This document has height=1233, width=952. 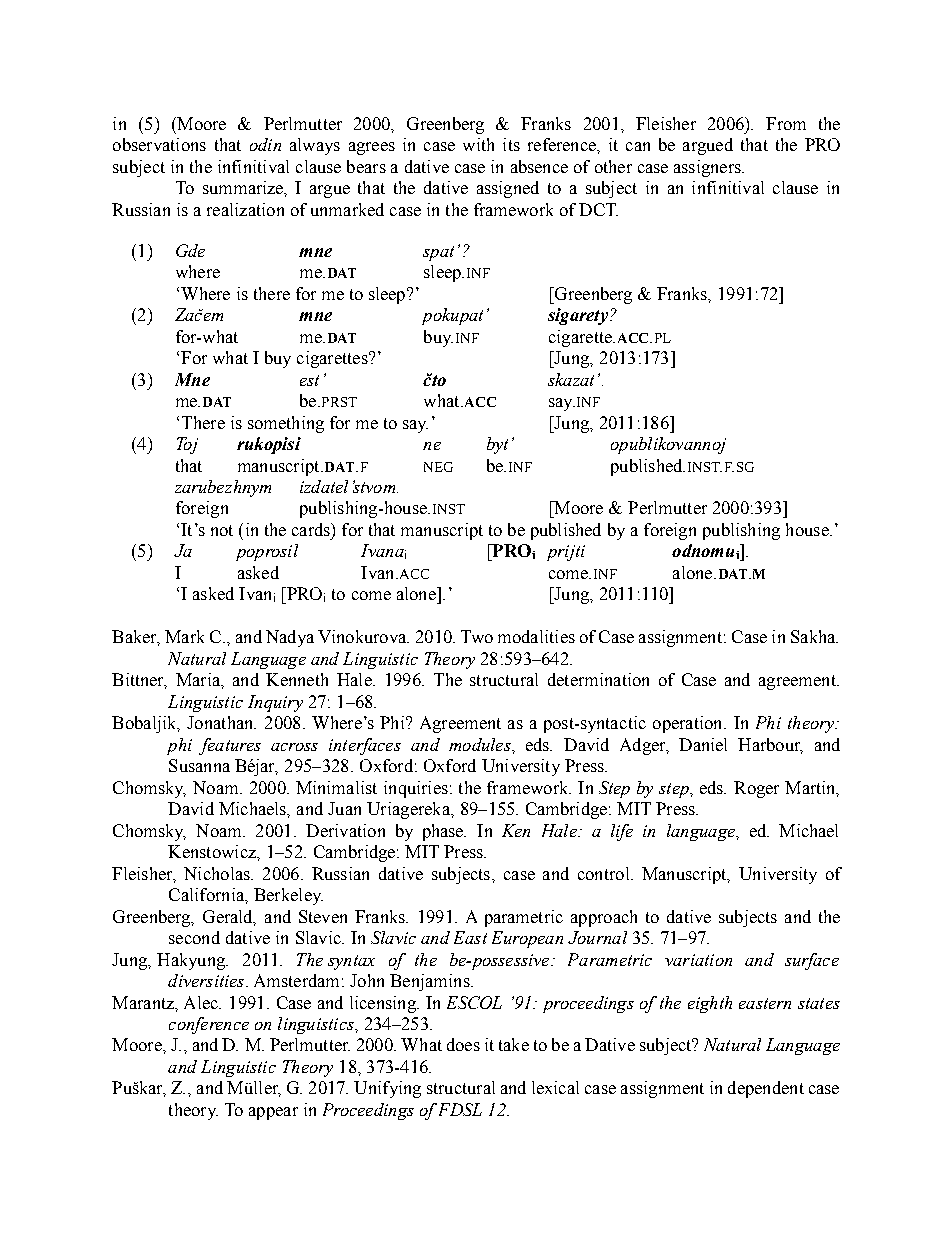 I want to click on Toj, so click(x=187, y=445).
